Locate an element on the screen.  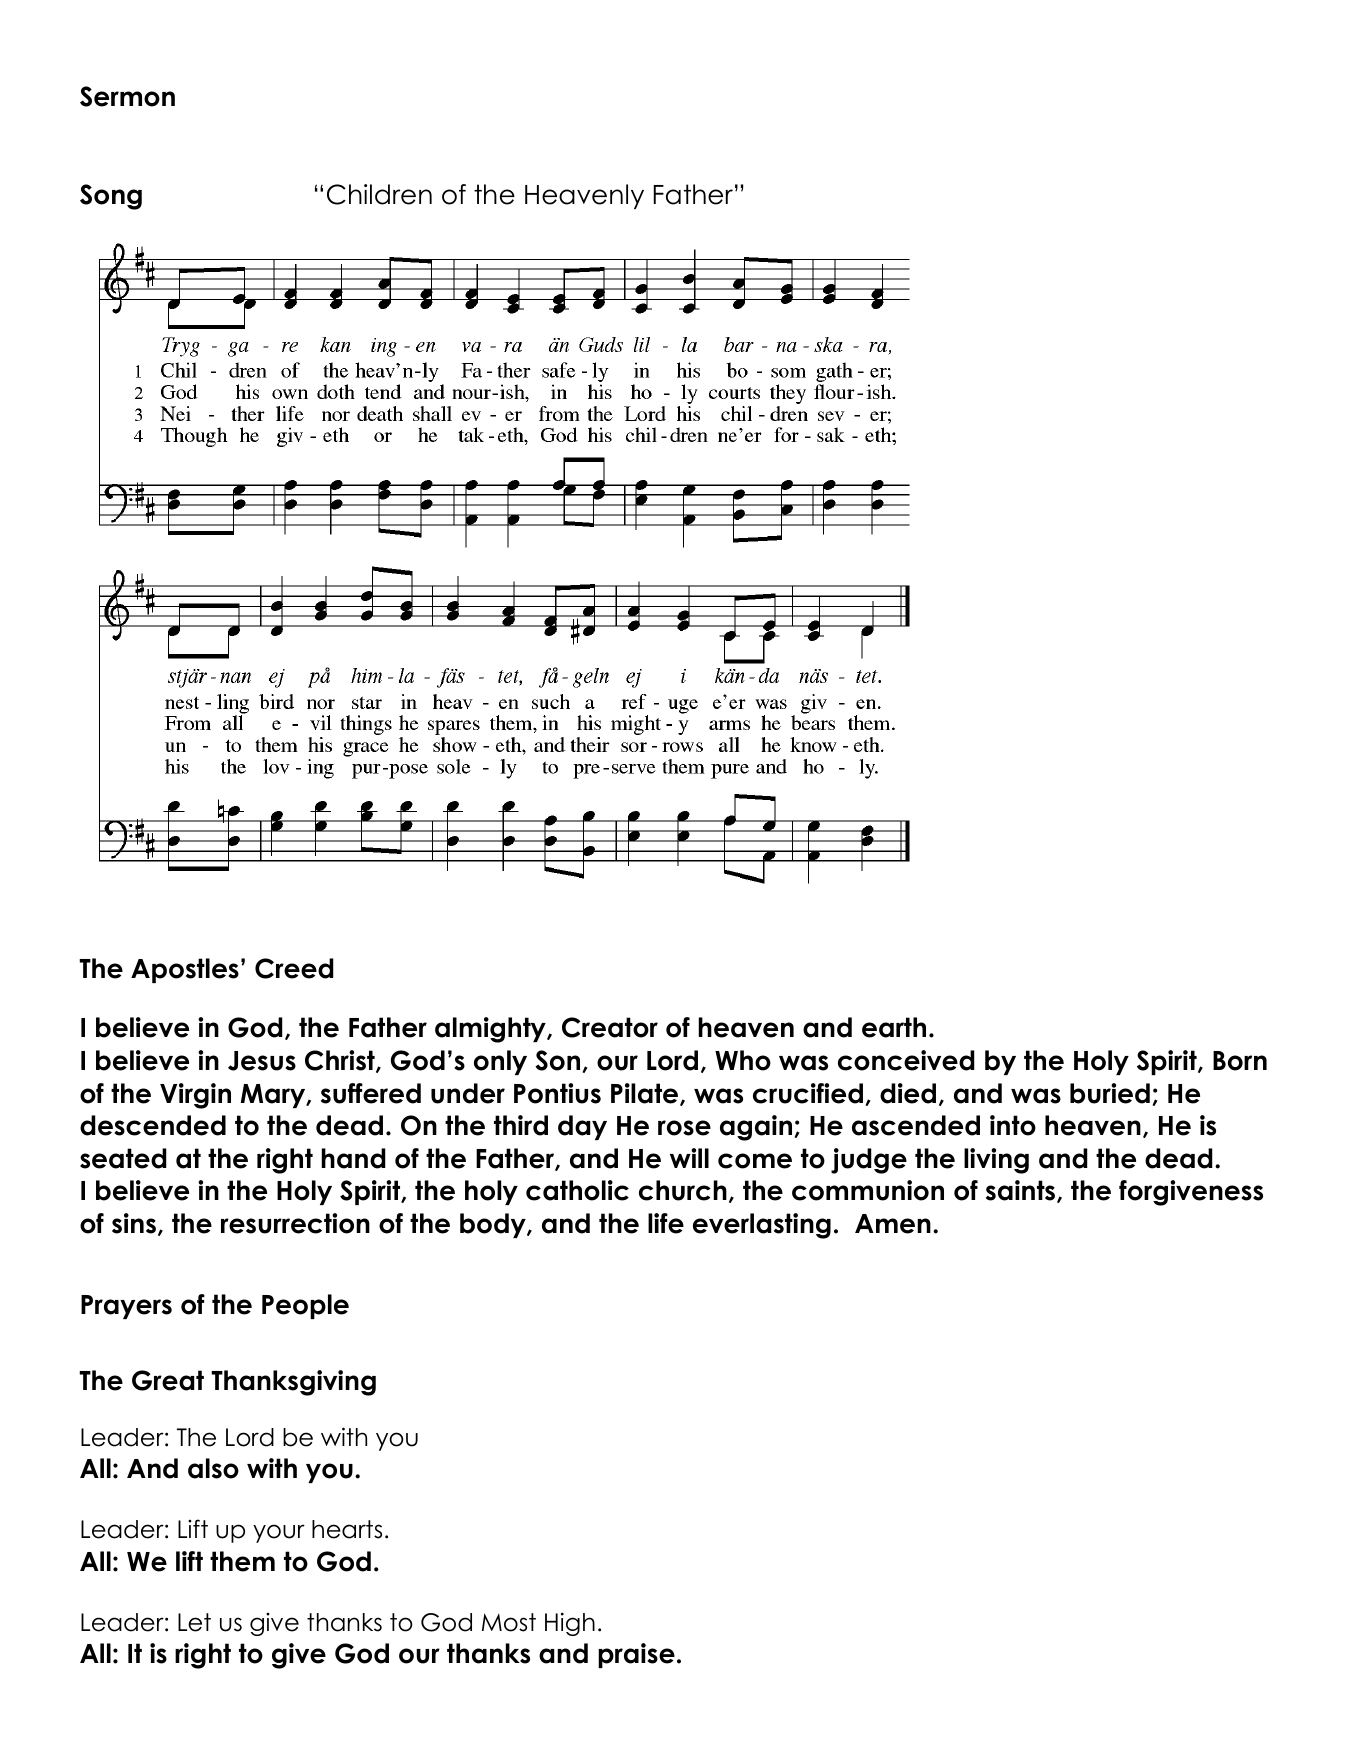
Born is located at coordinates (1240, 1061).
